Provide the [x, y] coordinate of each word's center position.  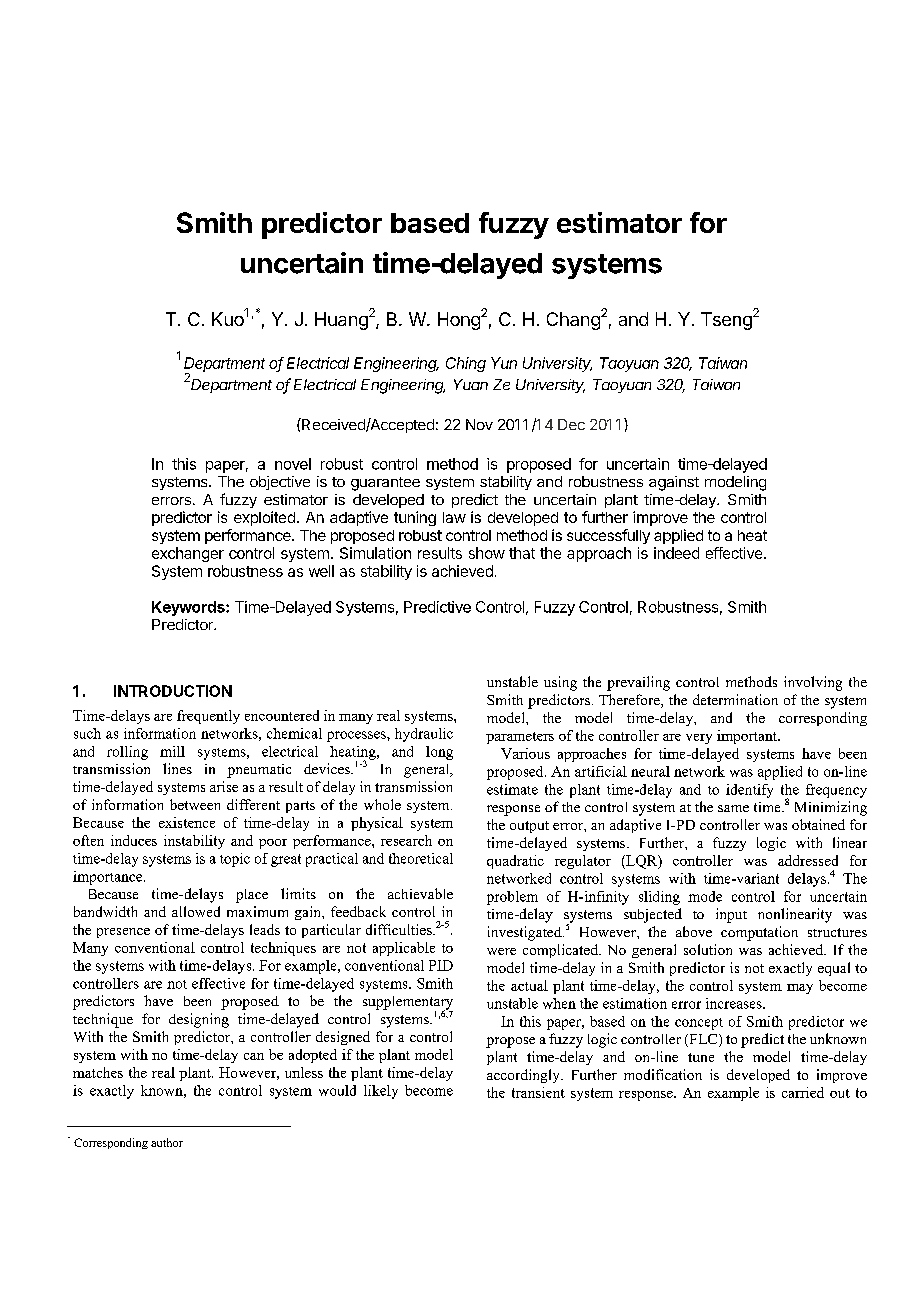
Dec [571, 424]
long [439, 753]
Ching [466, 364]
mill [172, 751]
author [167, 1142]
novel [293, 464]
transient [538, 1092]
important [748, 737]
